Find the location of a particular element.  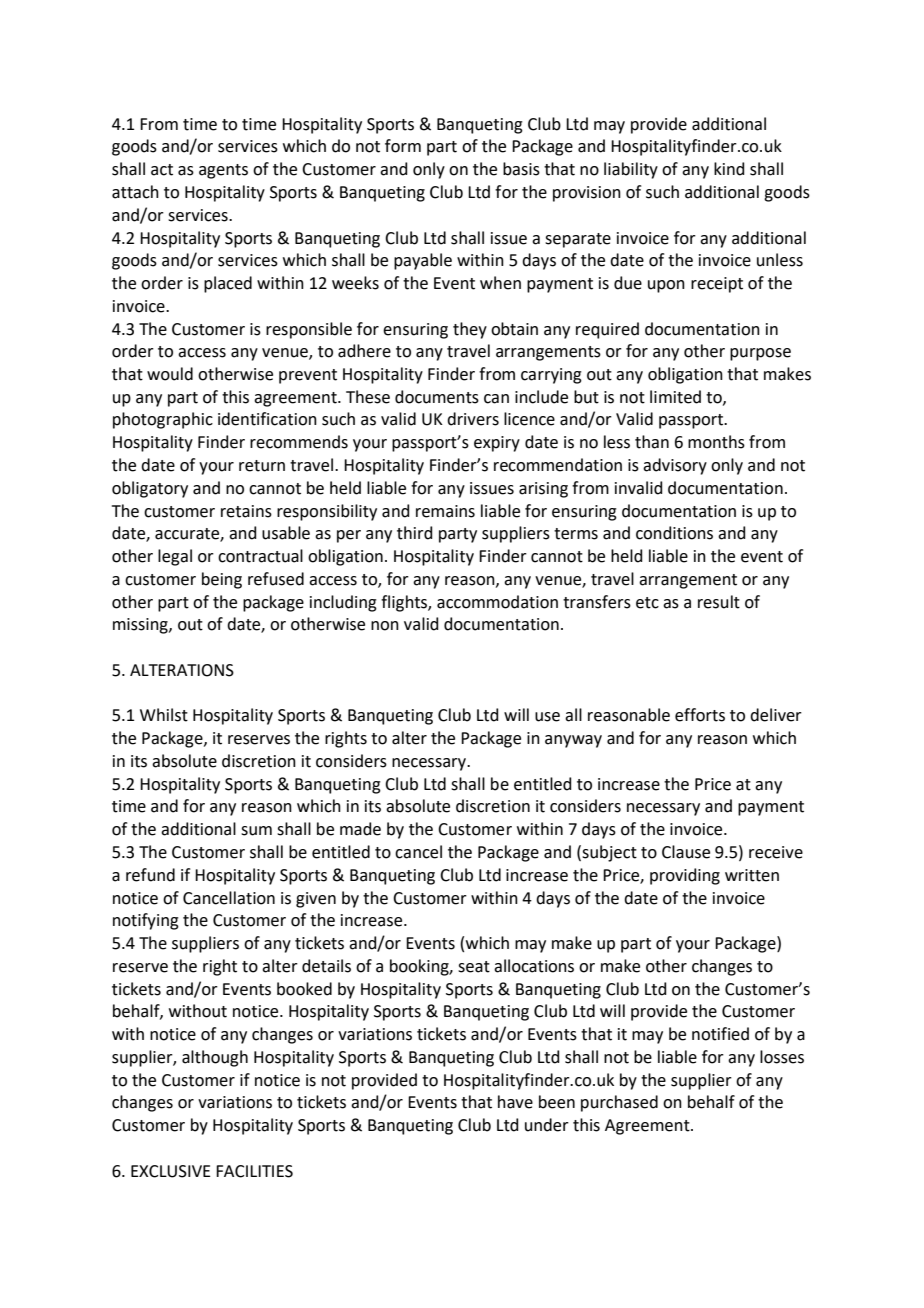

photographic is located at coordinates (163, 420).
